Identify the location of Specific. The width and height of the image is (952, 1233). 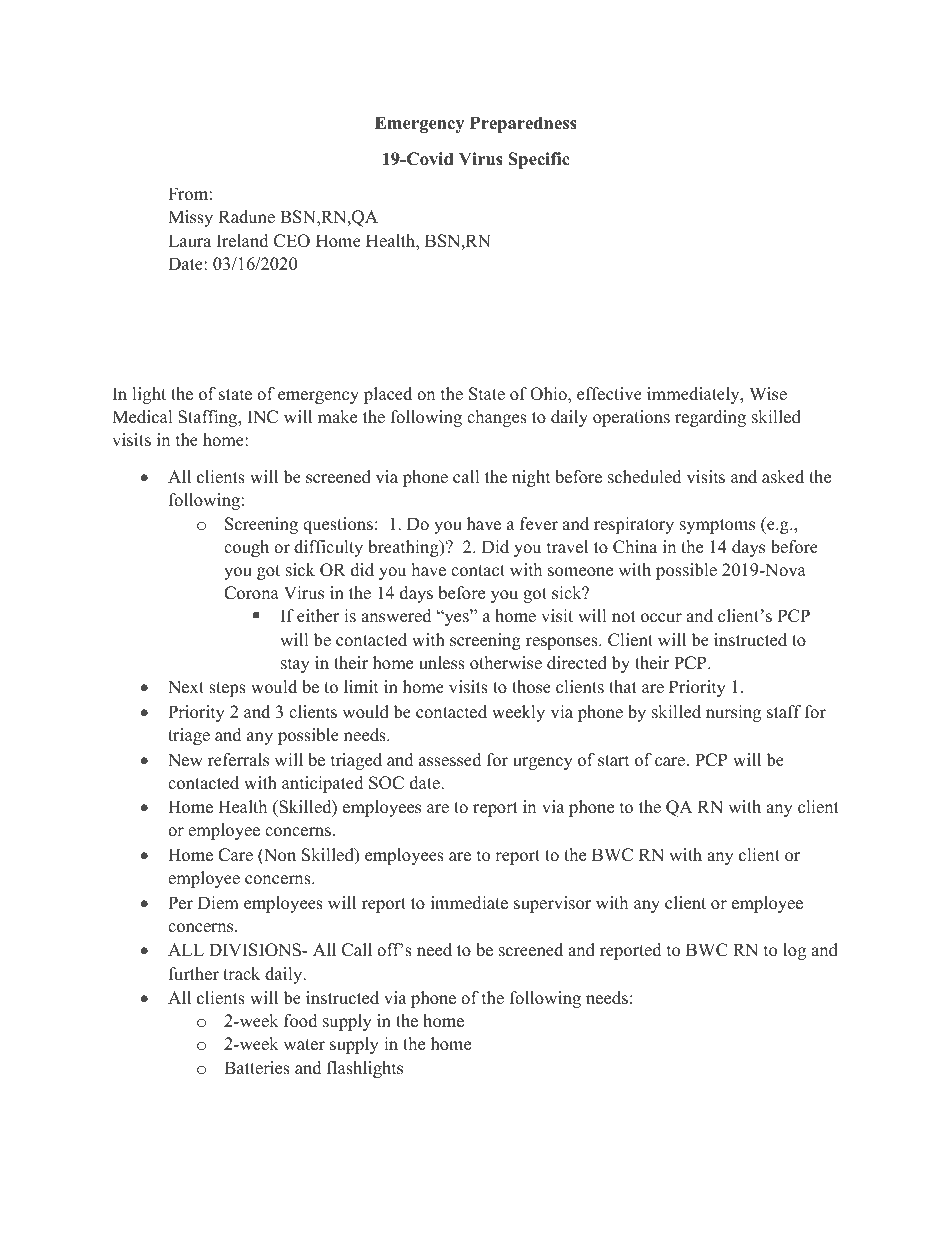
(539, 160).
